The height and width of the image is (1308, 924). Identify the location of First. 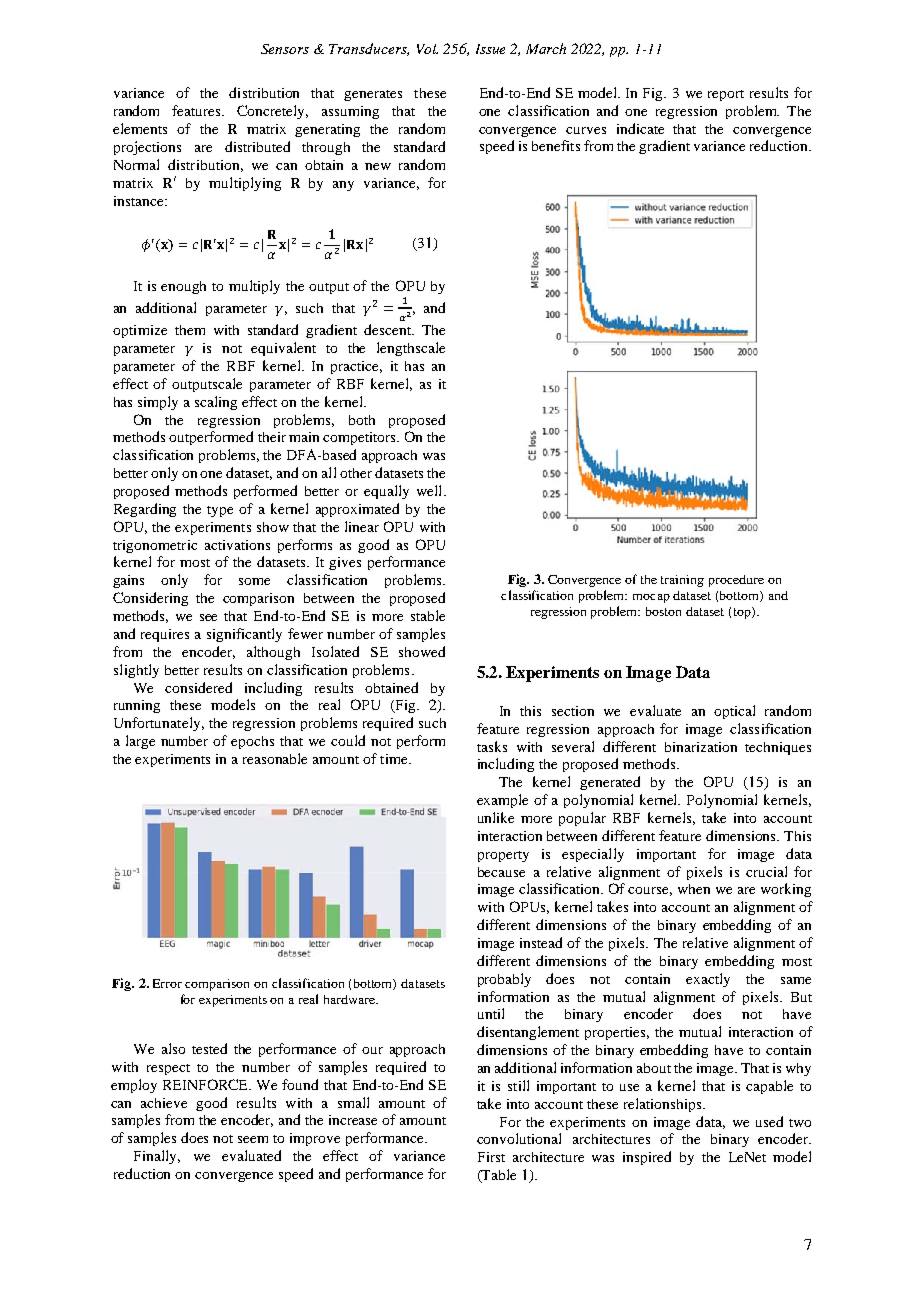
(491, 1157).
